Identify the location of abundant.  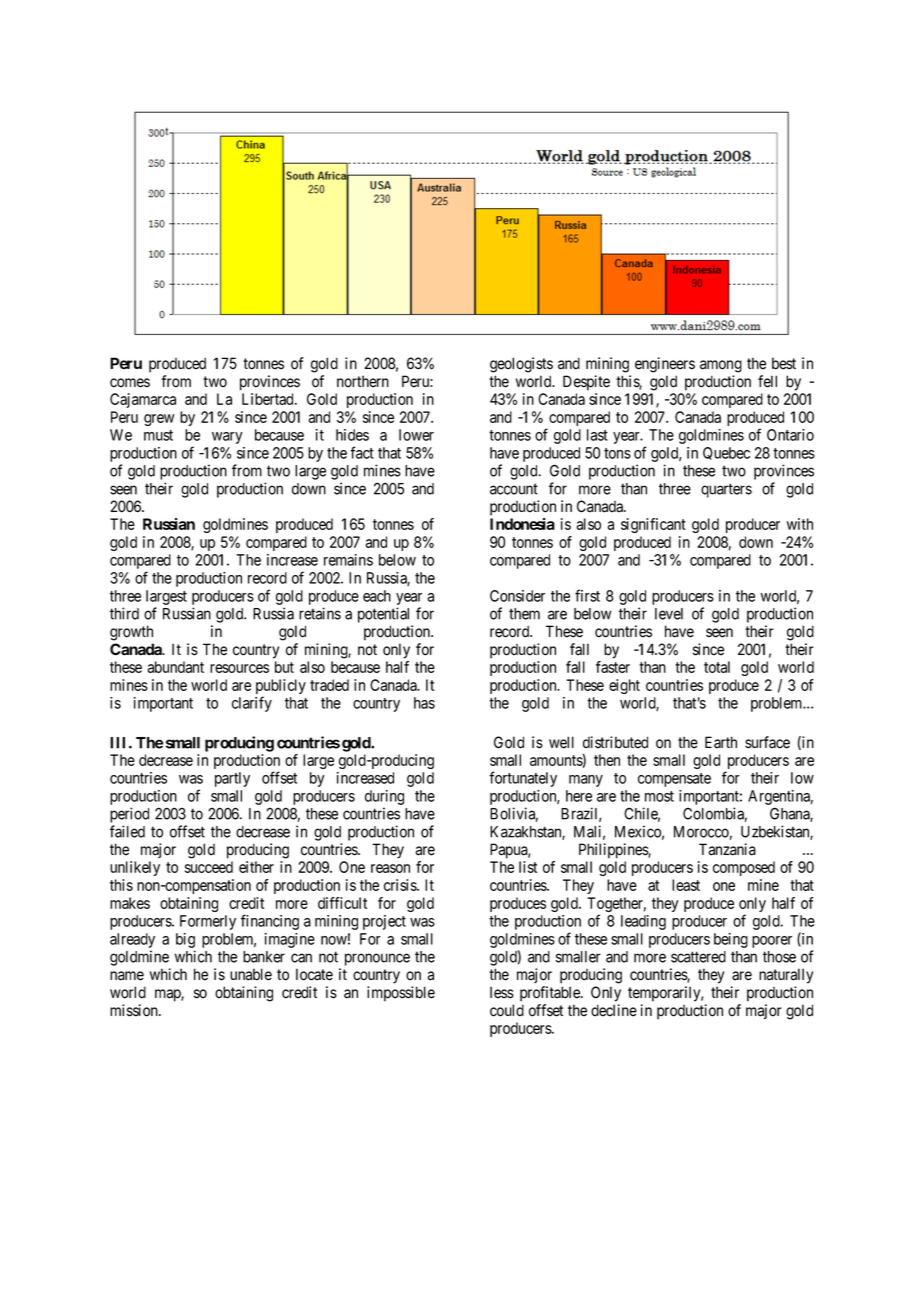
(175, 667).
